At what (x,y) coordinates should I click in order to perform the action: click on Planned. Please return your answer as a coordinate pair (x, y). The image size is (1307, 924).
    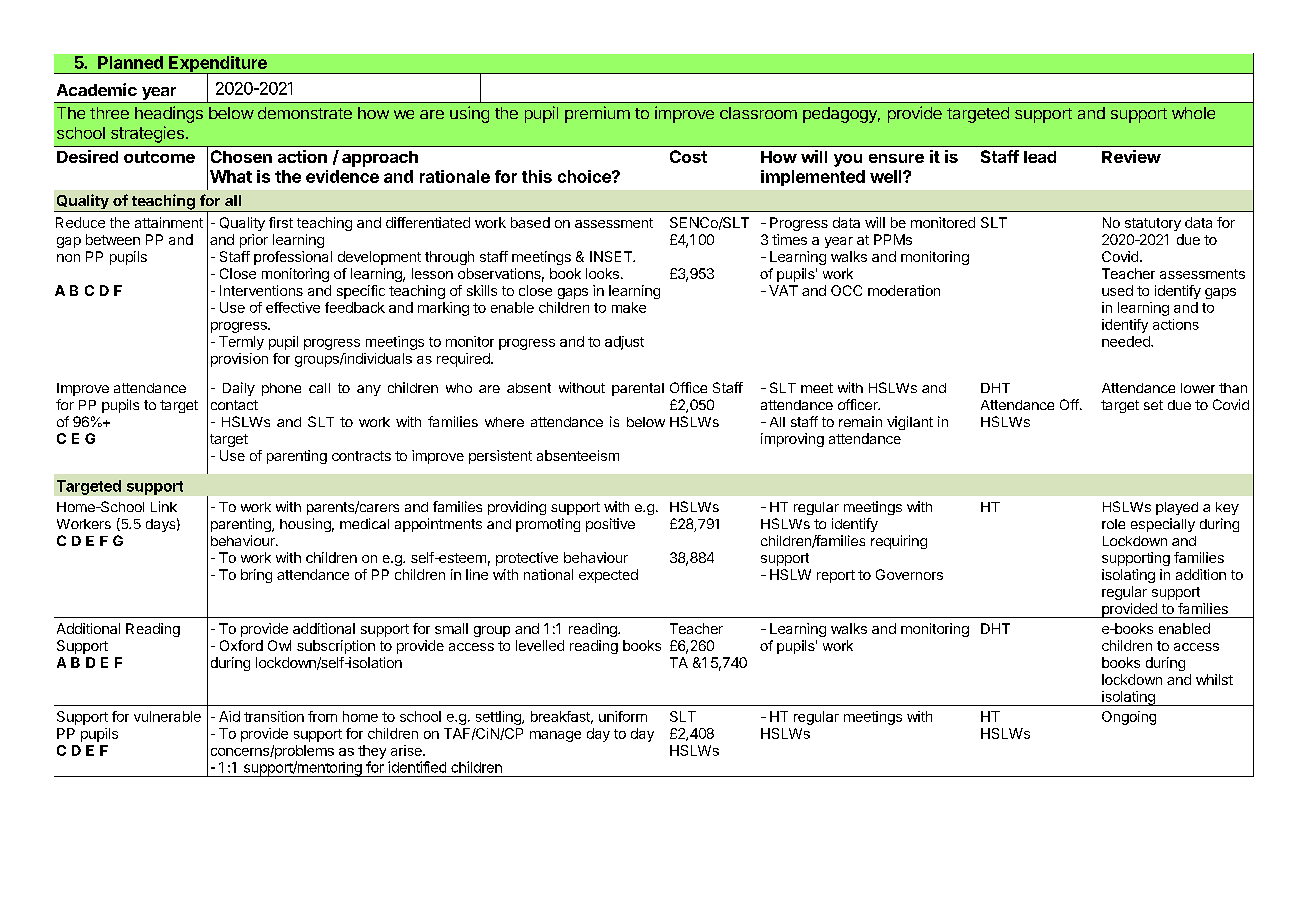
    Looking at the image, I should click on (130, 62).
